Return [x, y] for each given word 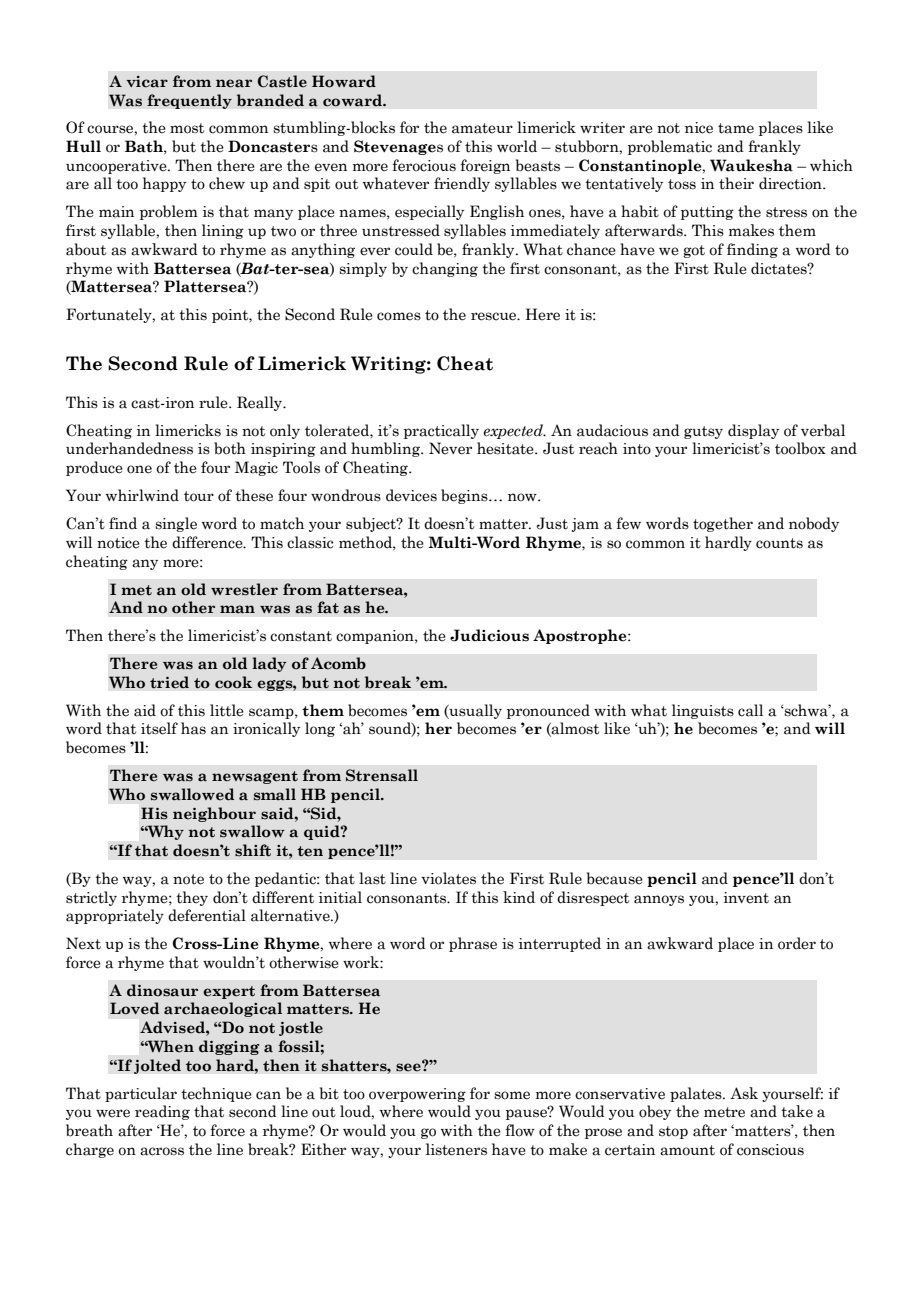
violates [448, 878]
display [753, 431]
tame [736, 128]
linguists [703, 711]
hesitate [506, 448]
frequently [189, 101]
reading [162, 1112]
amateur [482, 128]
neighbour [214, 814]
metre [724, 1112]
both [230, 448]
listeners [456, 1149]
